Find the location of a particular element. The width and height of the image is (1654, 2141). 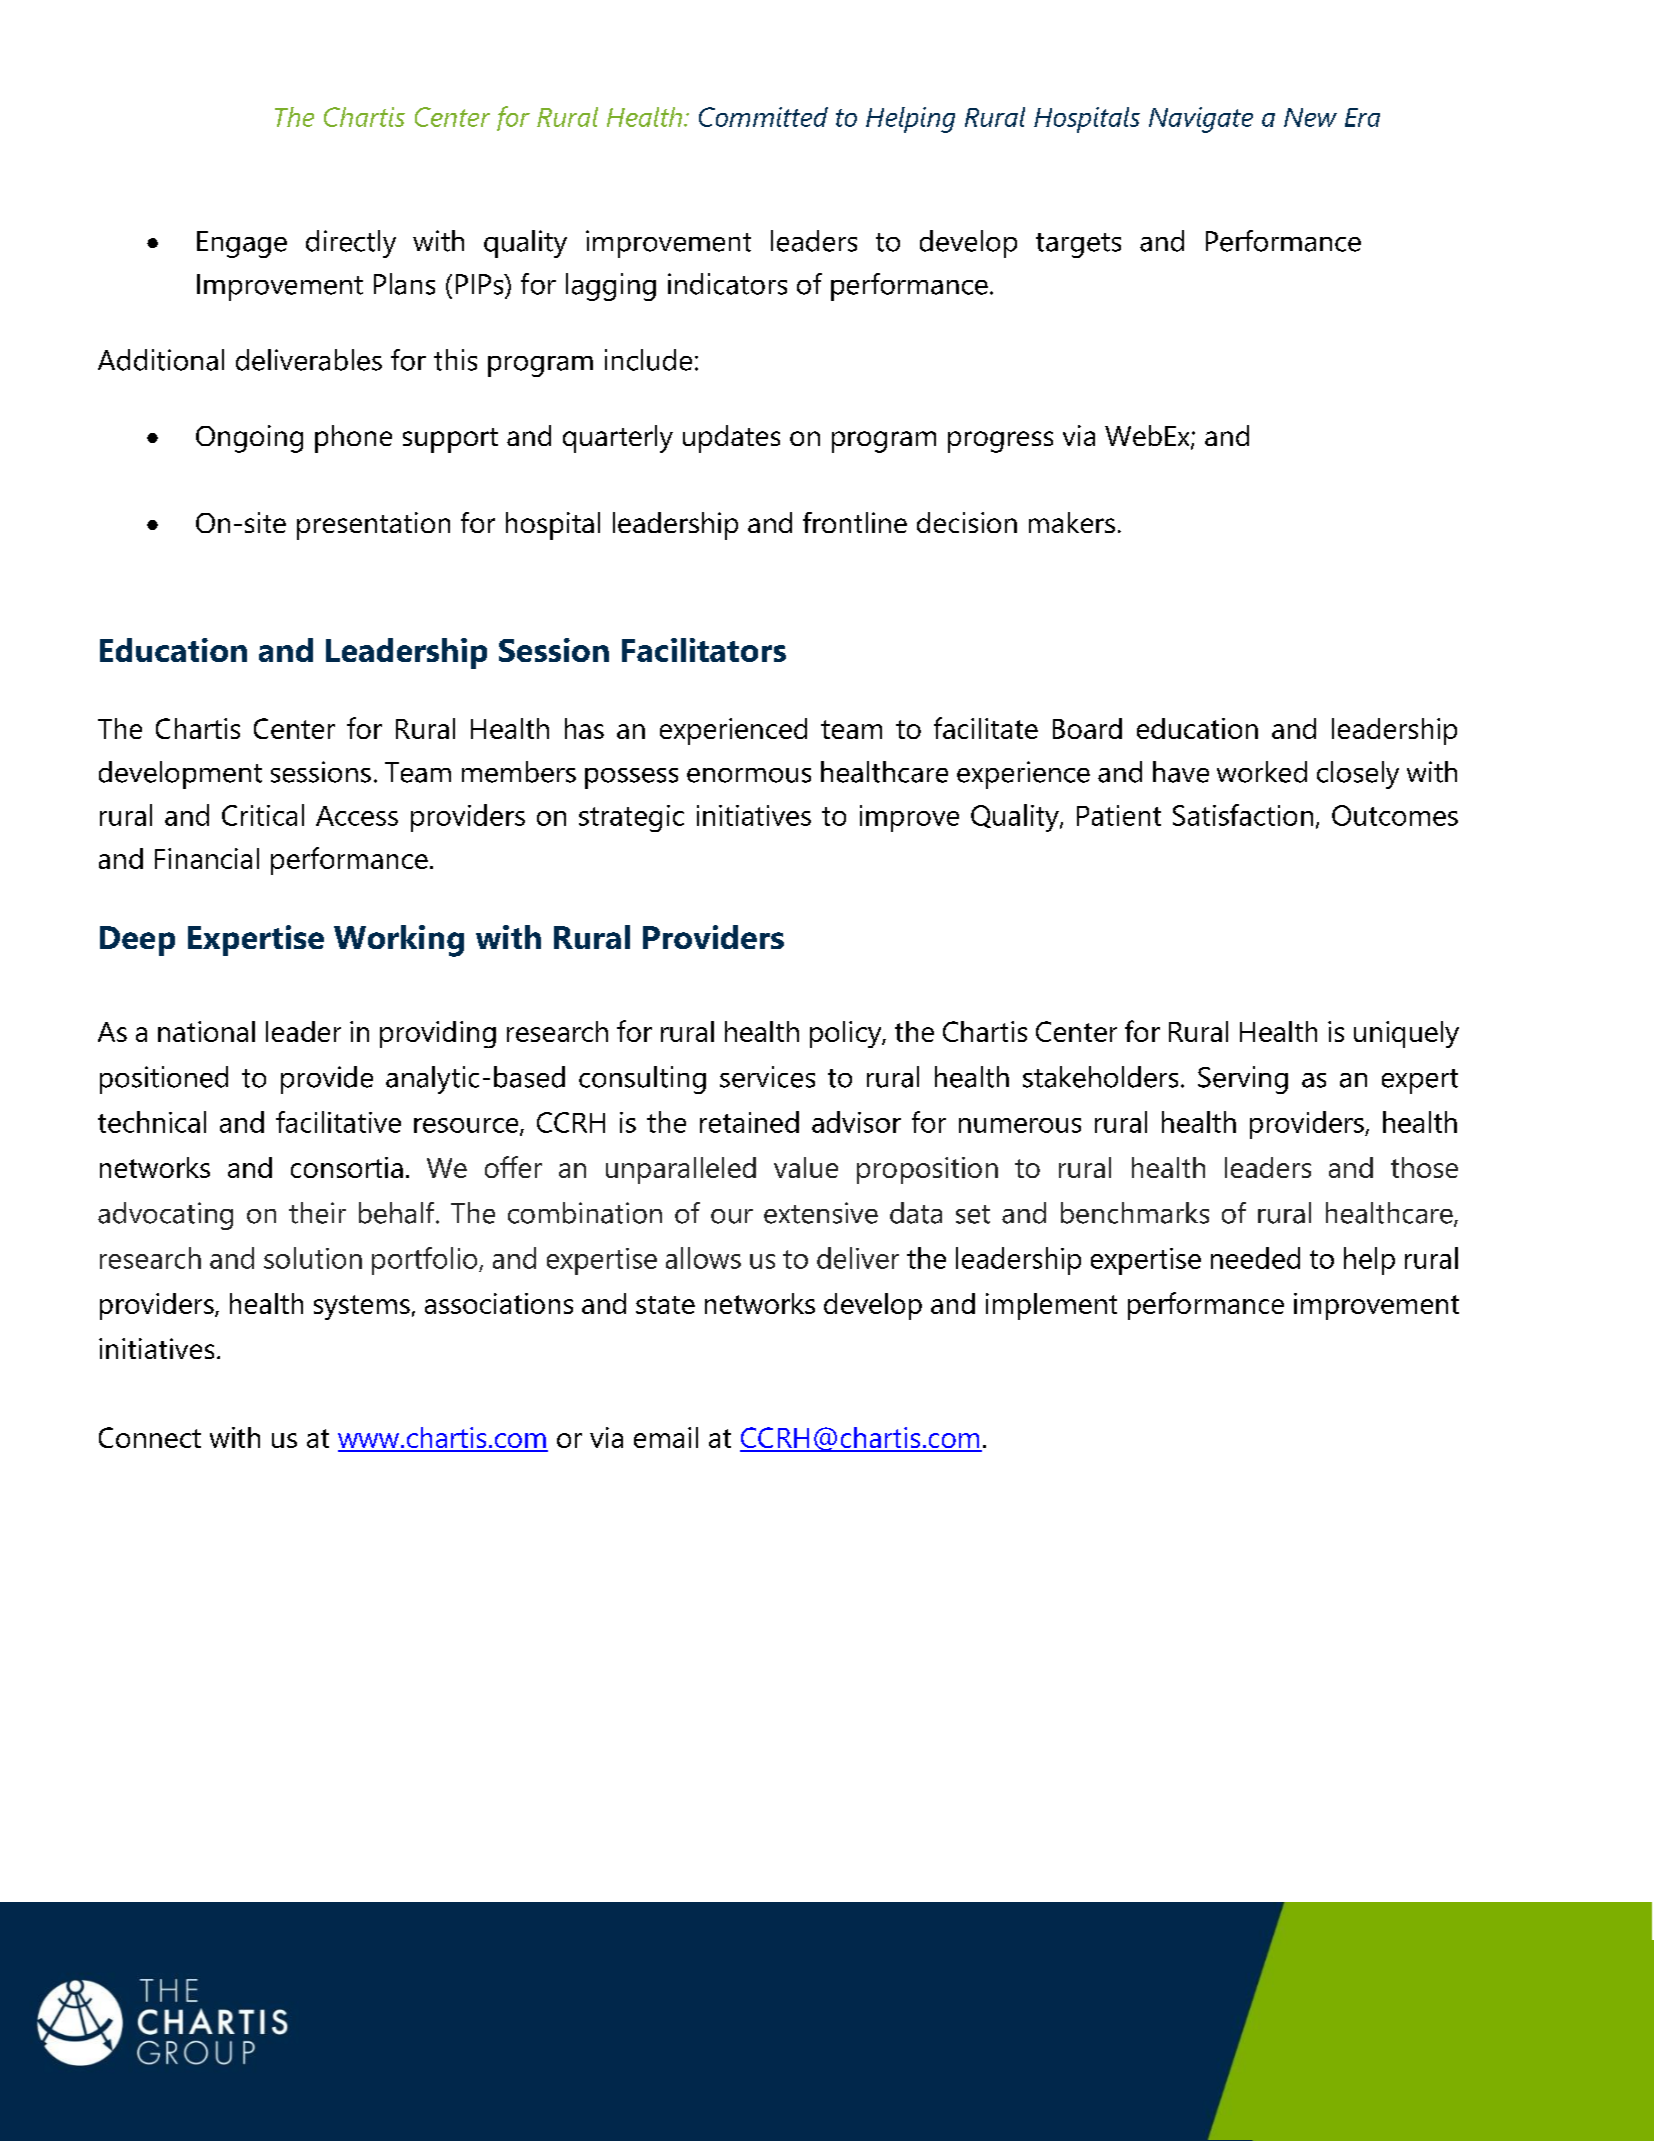

Connect is located at coordinates (150, 1437).
